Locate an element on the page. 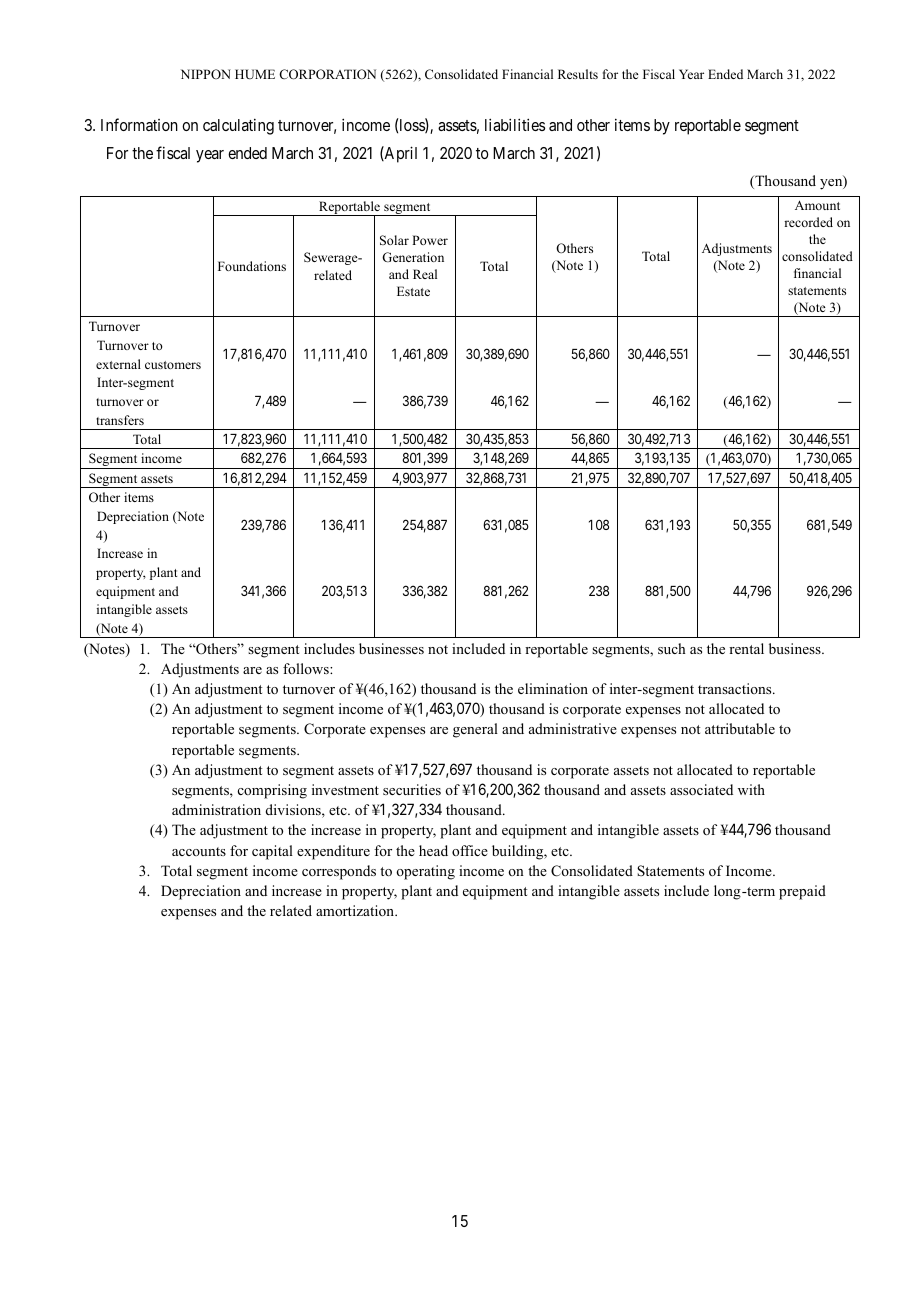 The image size is (924, 1308). accounts is located at coordinates (199, 851).
